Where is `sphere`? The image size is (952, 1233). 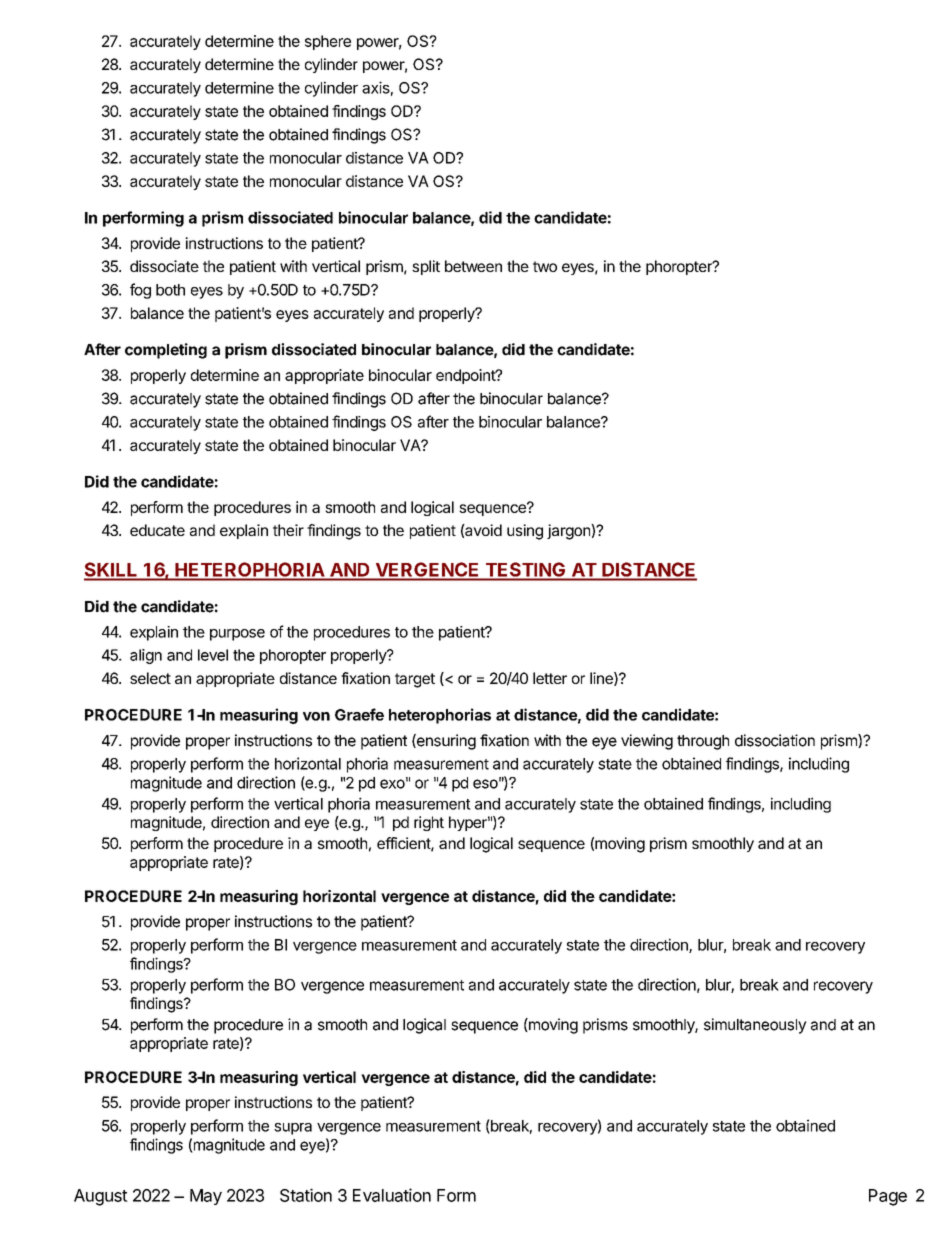 sphere is located at coordinates (328, 42).
